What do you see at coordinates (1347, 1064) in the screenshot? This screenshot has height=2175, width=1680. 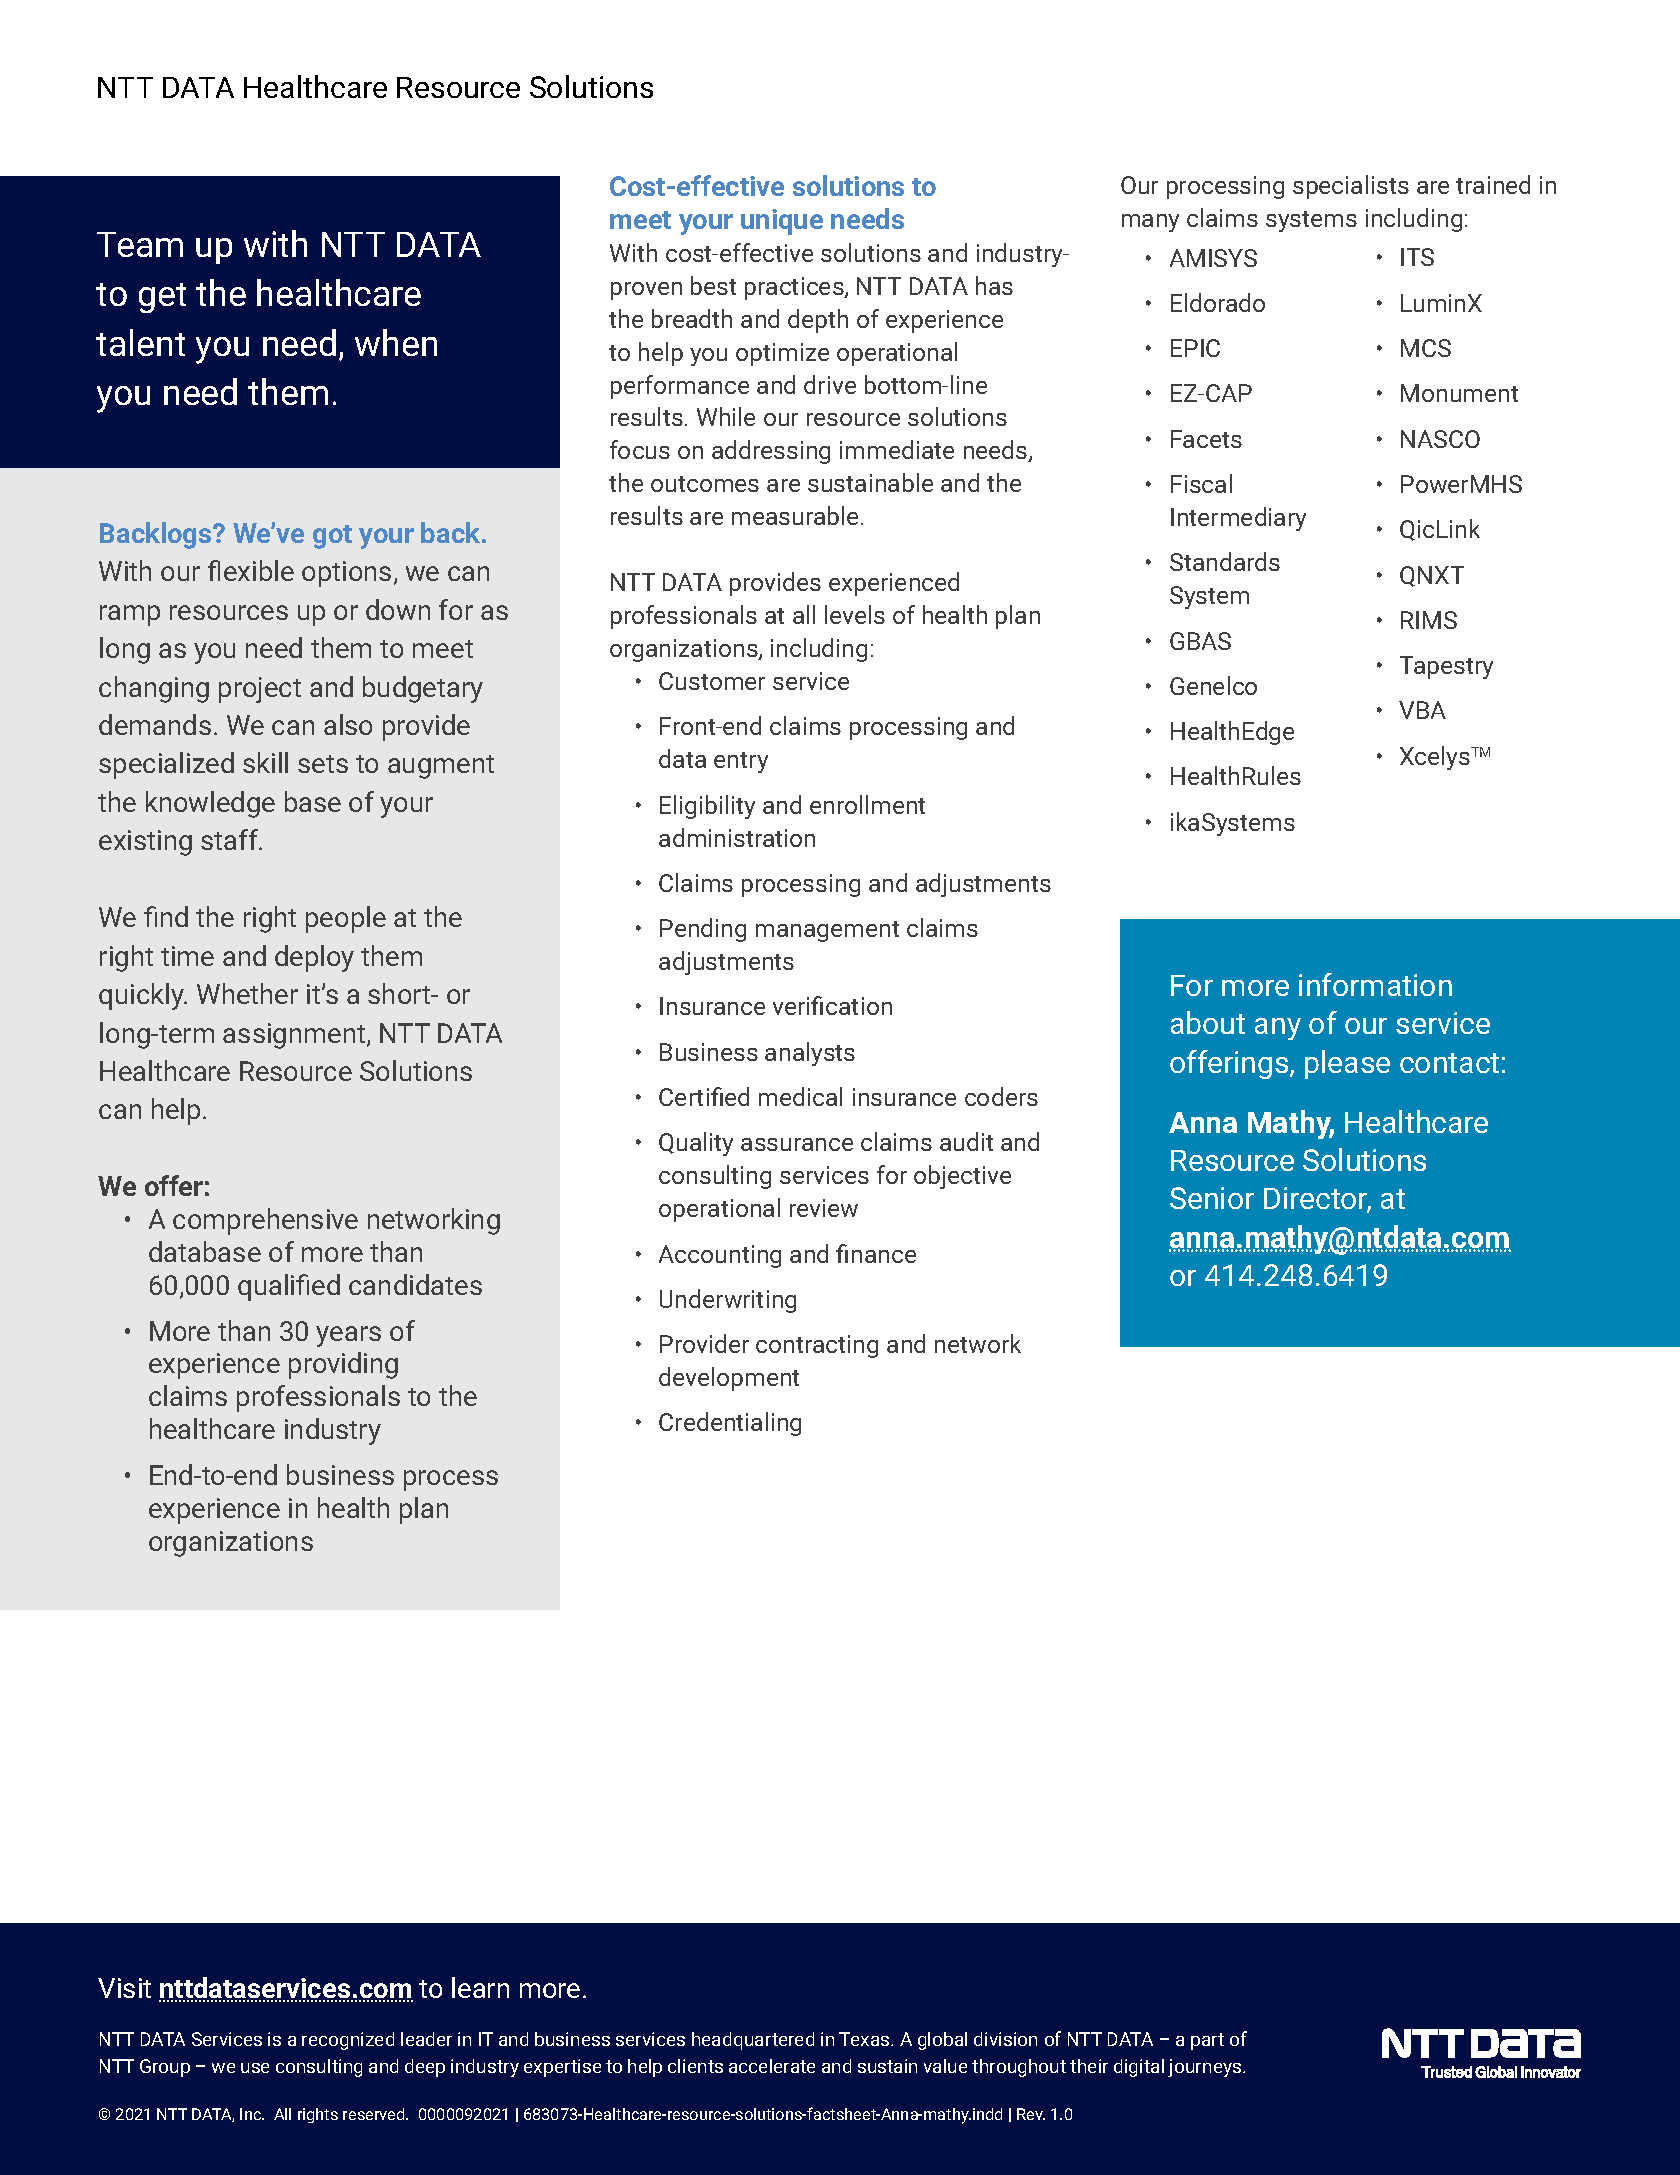 I see `please` at bounding box center [1347, 1064].
